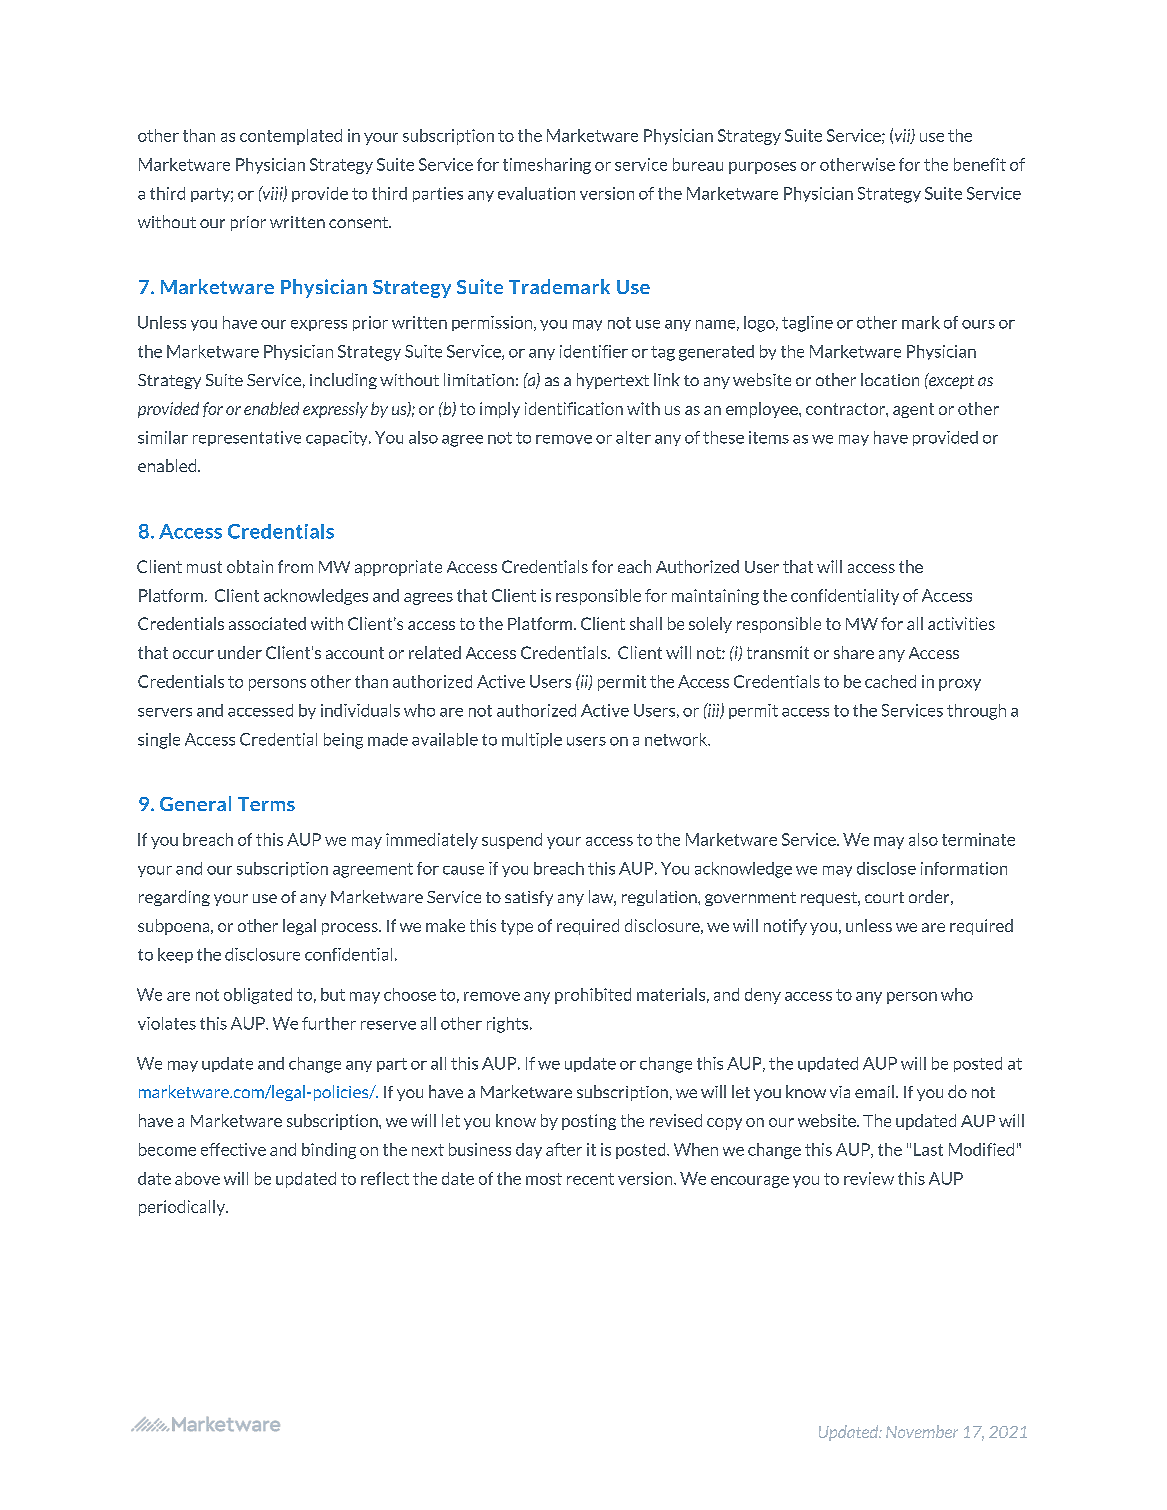 Image resolution: width=1167 pixels, height=1510 pixels. Describe the element at coordinates (183, 1208) in the screenshot. I see `periodically` at that location.
